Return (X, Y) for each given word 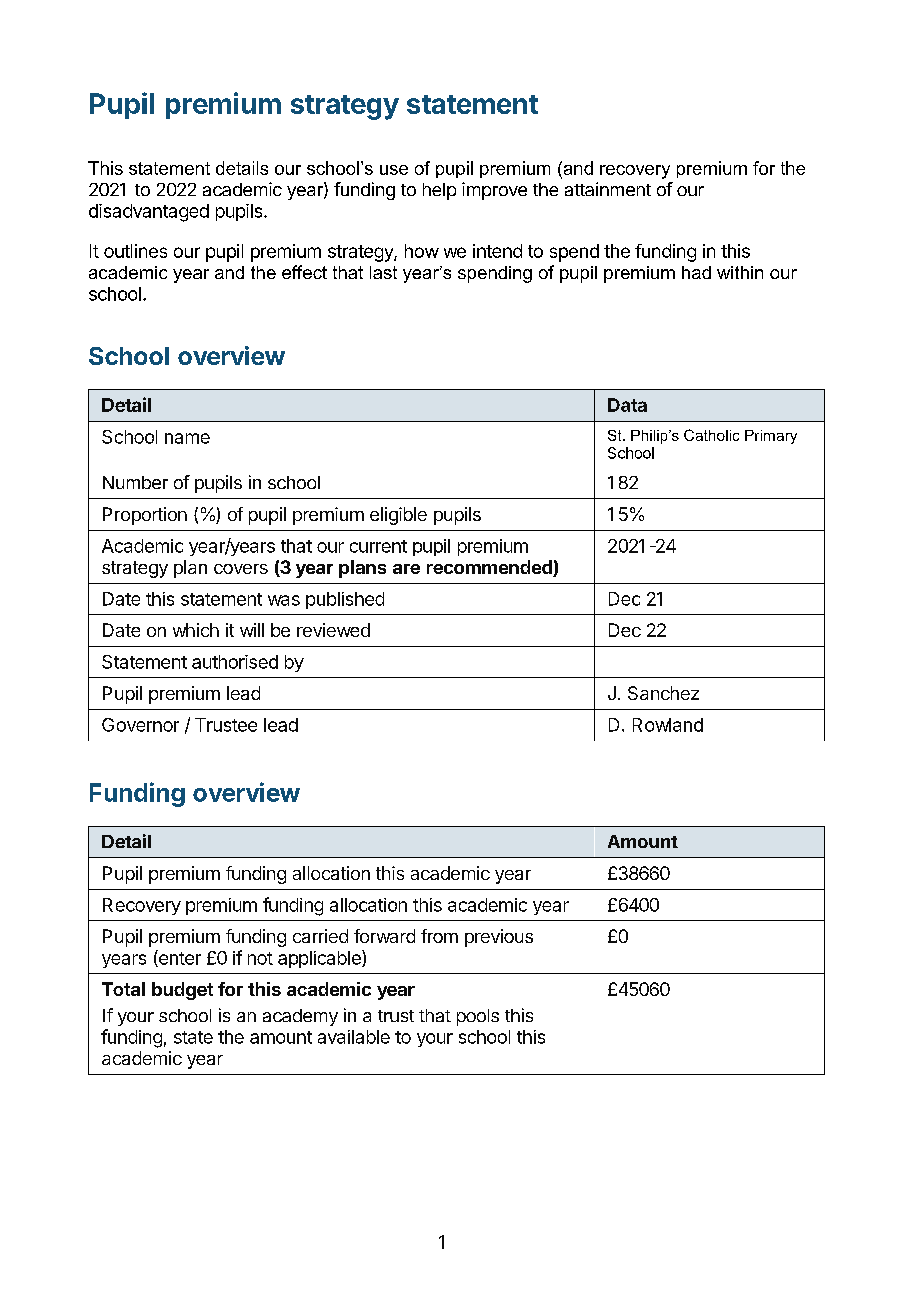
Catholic (711, 435)
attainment (608, 189)
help (439, 191)
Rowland (668, 725)
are (406, 569)
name (187, 438)
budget (182, 991)
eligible (398, 516)
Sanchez (663, 693)
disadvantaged (149, 213)
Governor (140, 725)
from (439, 936)
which (196, 630)
